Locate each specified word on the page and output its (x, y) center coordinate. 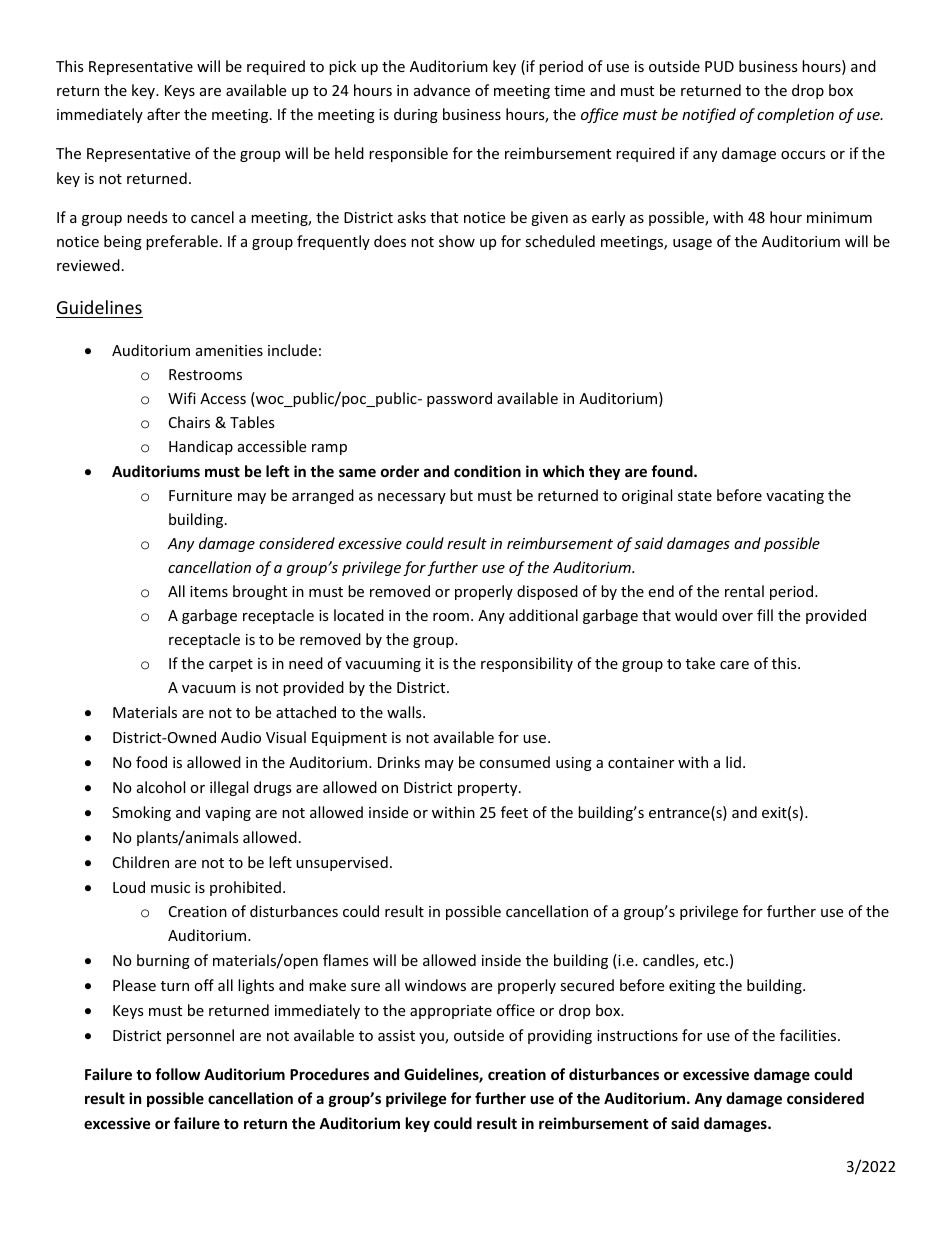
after (163, 114)
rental (744, 591)
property (489, 789)
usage (692, 244)
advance (442, 90)
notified (709, 115)
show (457, 241)
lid (733, 762)
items (209, 591)
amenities (229, 350)
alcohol (161, 787)
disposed (547, 592)
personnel (200, 1036)
